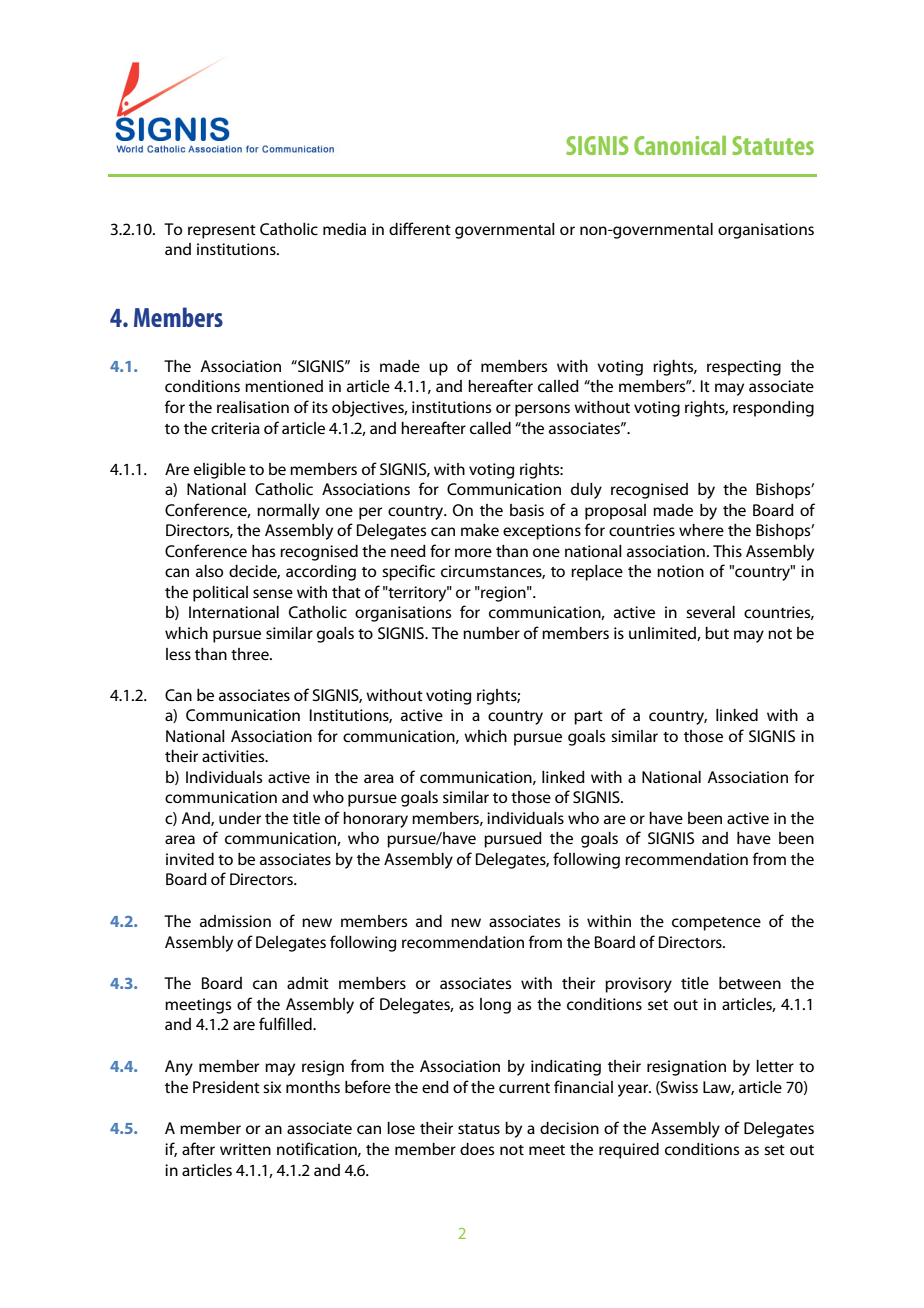  I want to click on Canonical, so click(680, 145).
